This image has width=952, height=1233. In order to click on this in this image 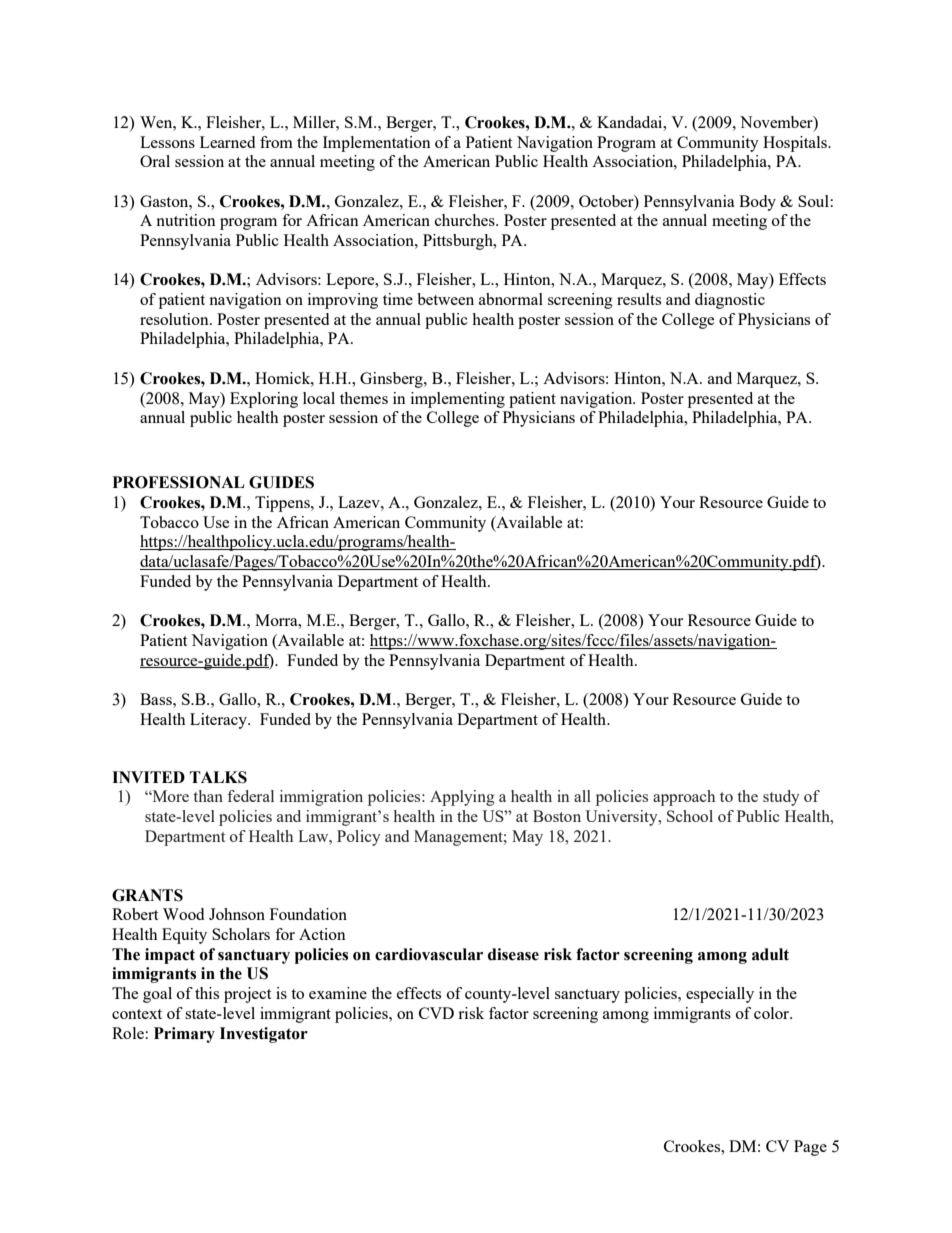, I will do `click(207, 993)`.
